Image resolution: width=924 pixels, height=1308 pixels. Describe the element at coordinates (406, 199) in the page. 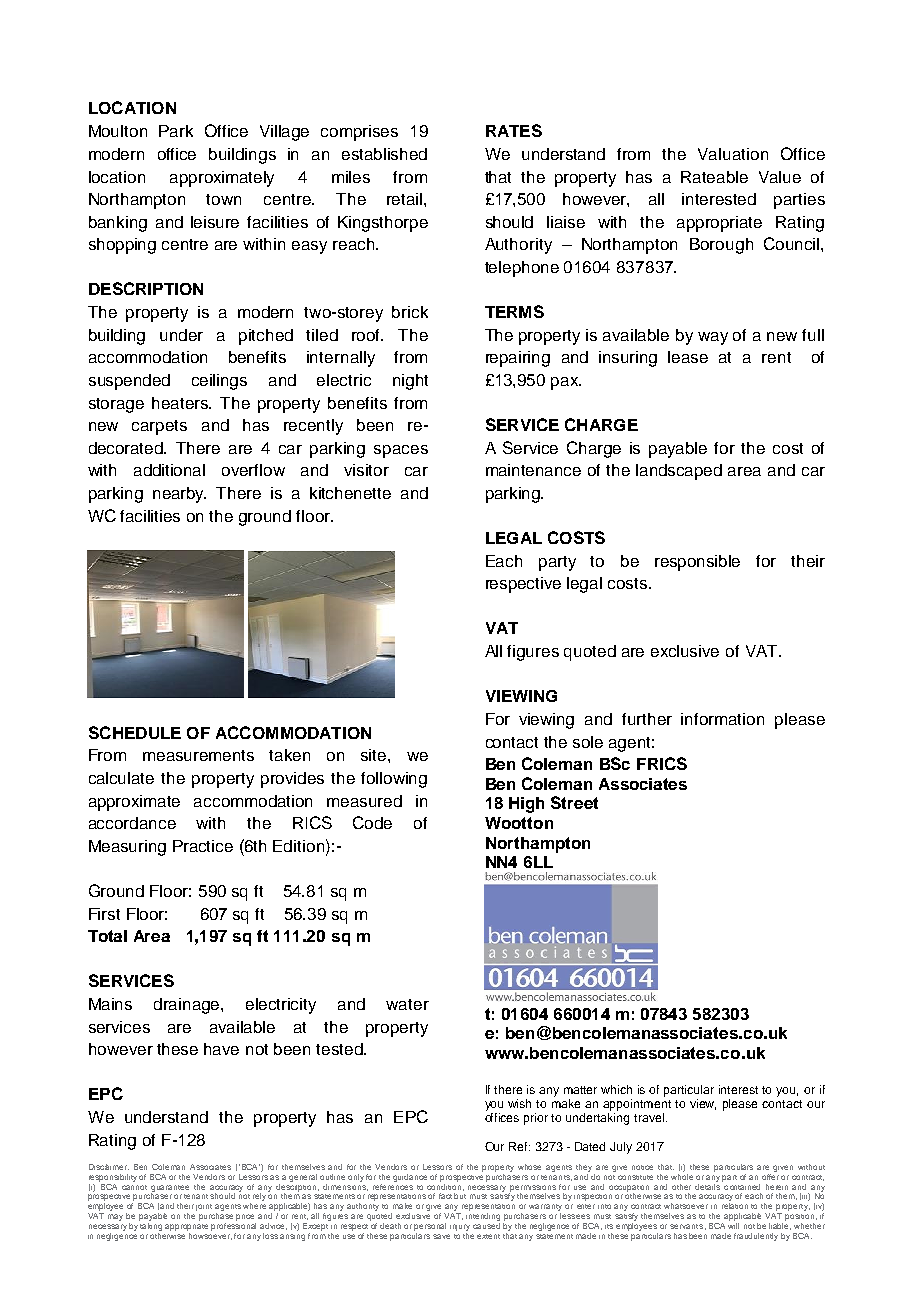

I see `retail` at that location.
